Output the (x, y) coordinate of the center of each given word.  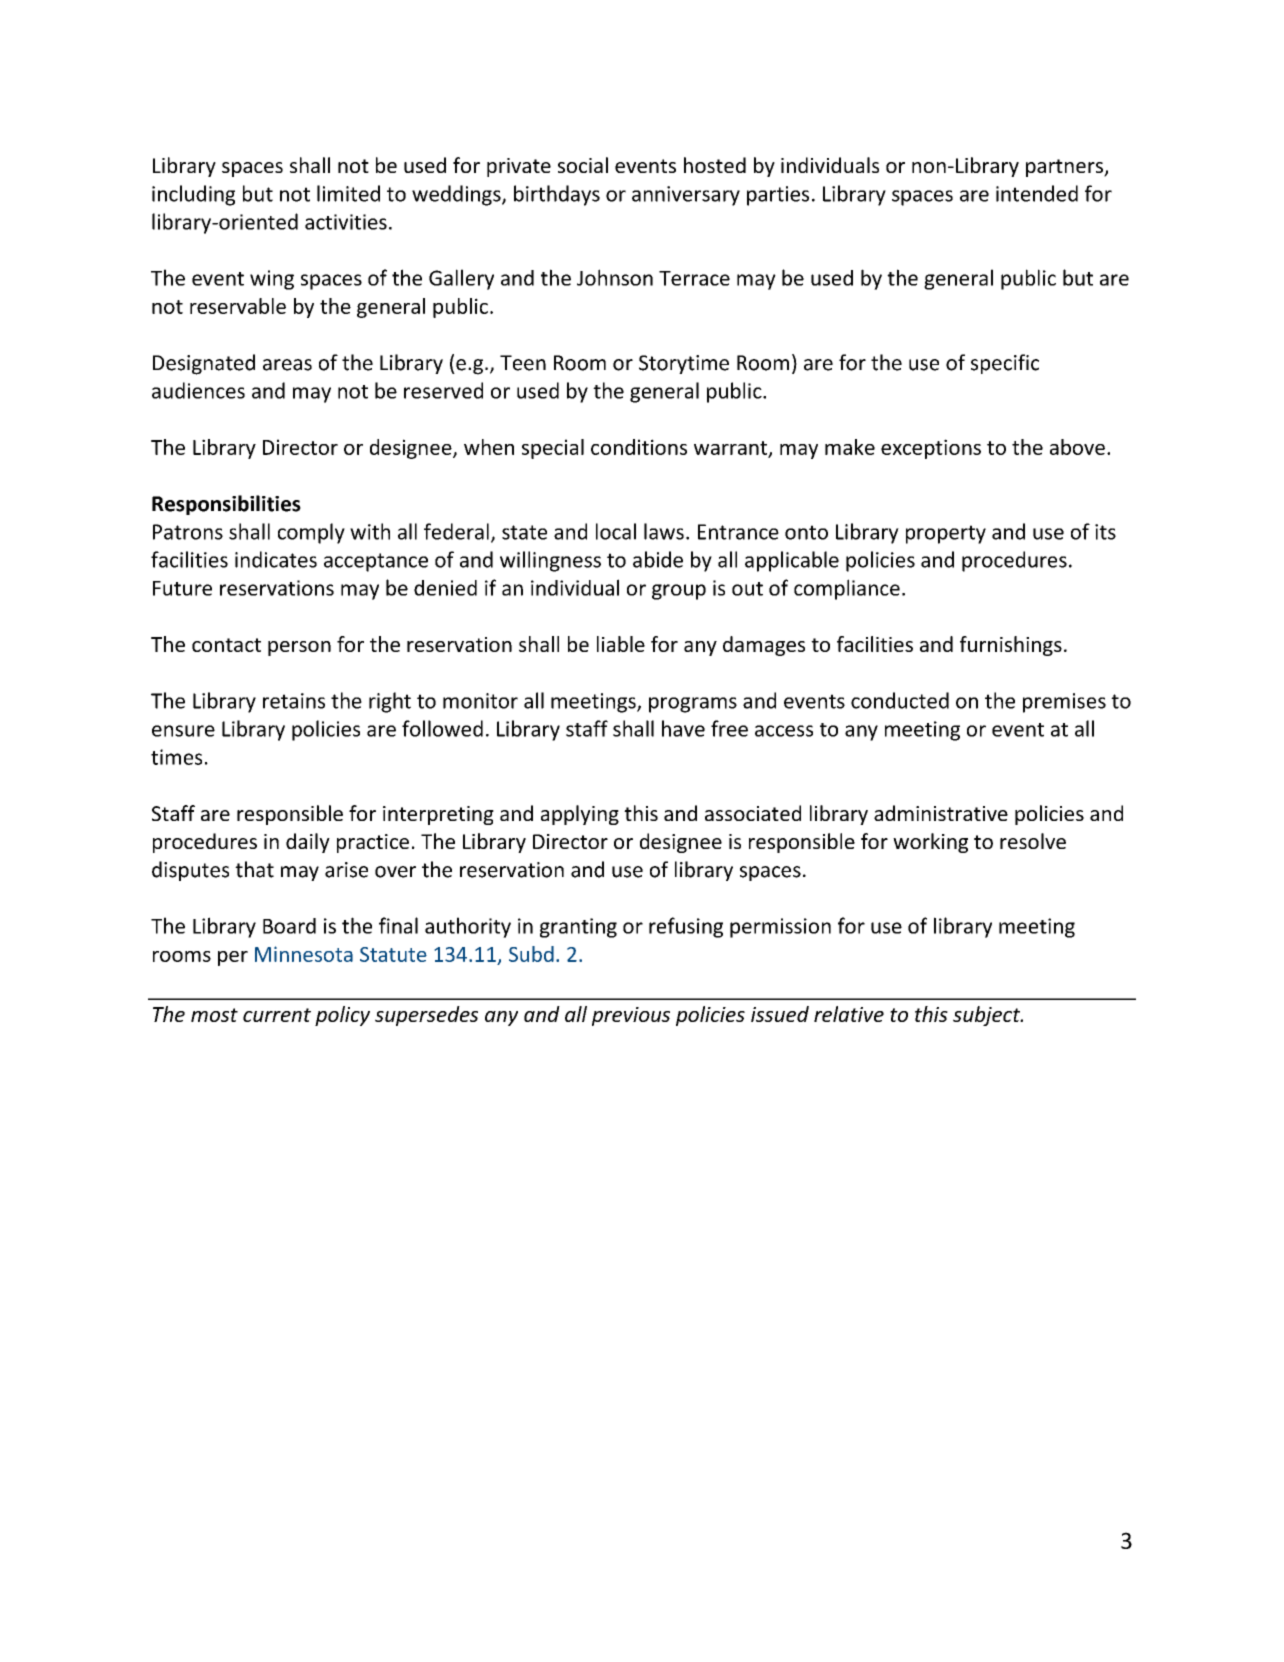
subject (988, 1016)
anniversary (686, 196)
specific (1005, 364)
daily (308, 843)
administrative (941, 813)
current (277, 1015)
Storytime (684, 364)
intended (1037, 193)
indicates (276, 559)
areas (287, 365)
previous (631, 1016)
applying (580, 815)
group (679, 592)
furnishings (1011, 646)
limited (348, 193)
